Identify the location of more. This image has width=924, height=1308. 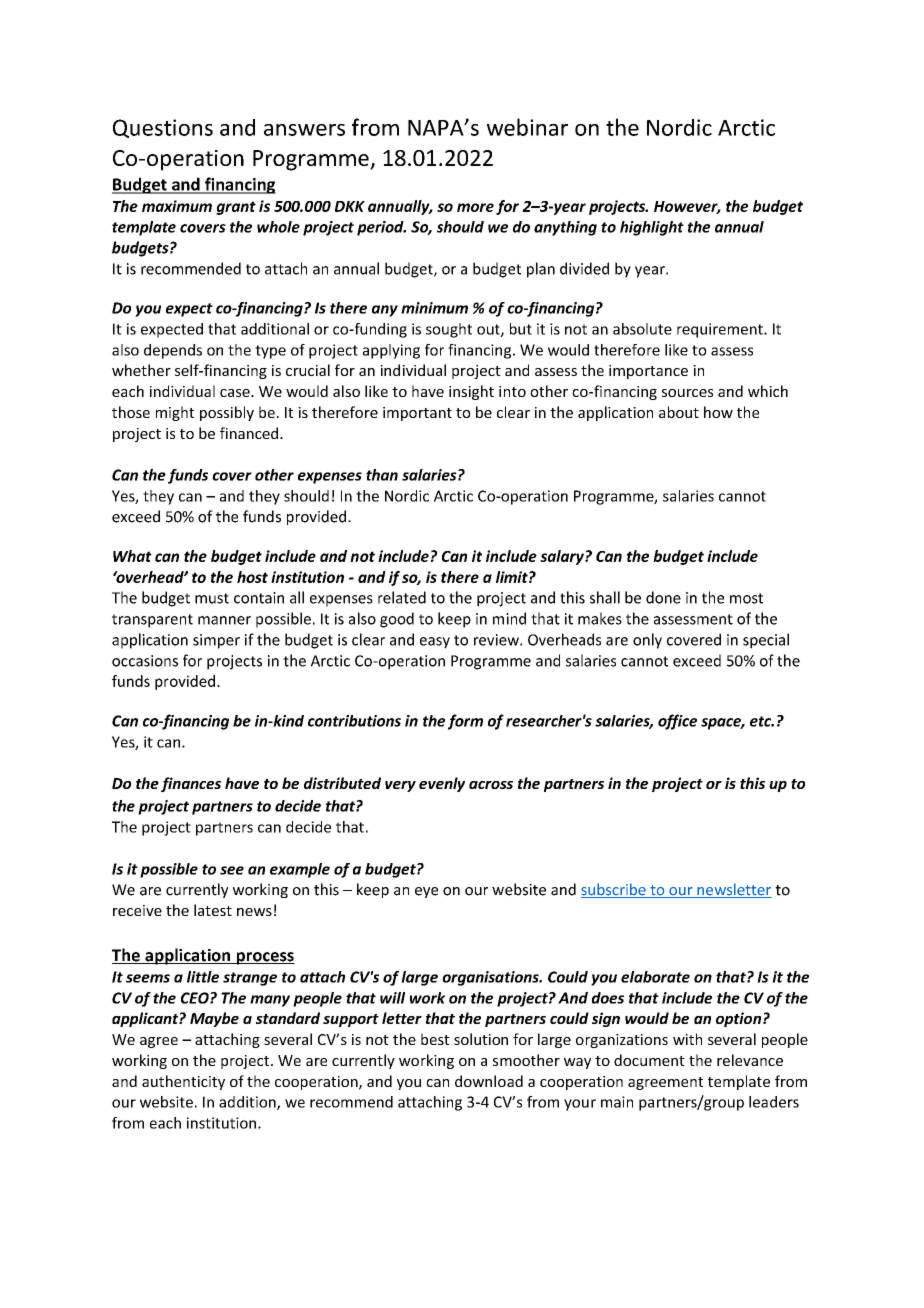
(475, 207).
